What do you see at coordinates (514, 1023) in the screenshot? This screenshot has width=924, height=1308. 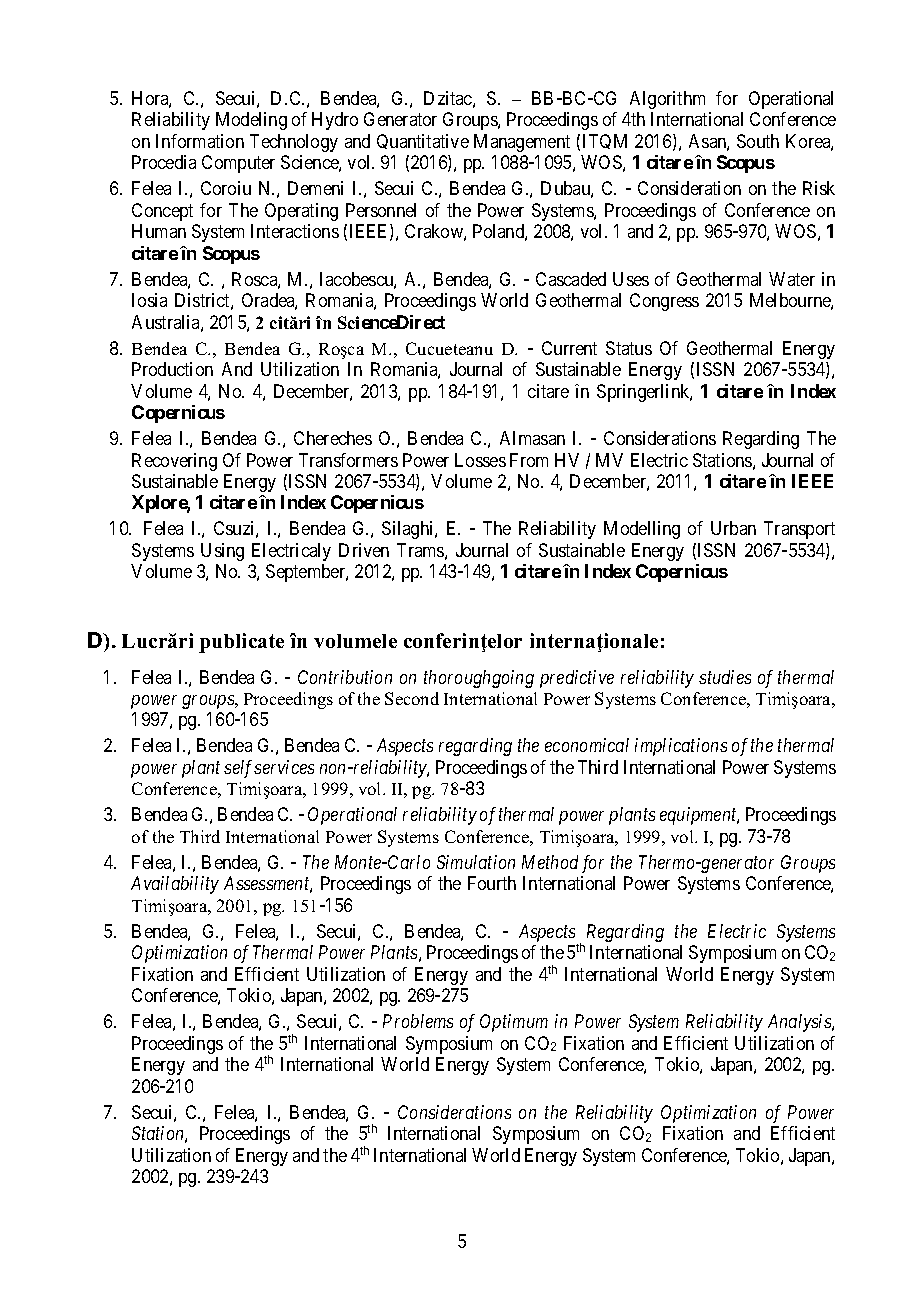 I see `Optimum` at bounding box center [514, 1023].
